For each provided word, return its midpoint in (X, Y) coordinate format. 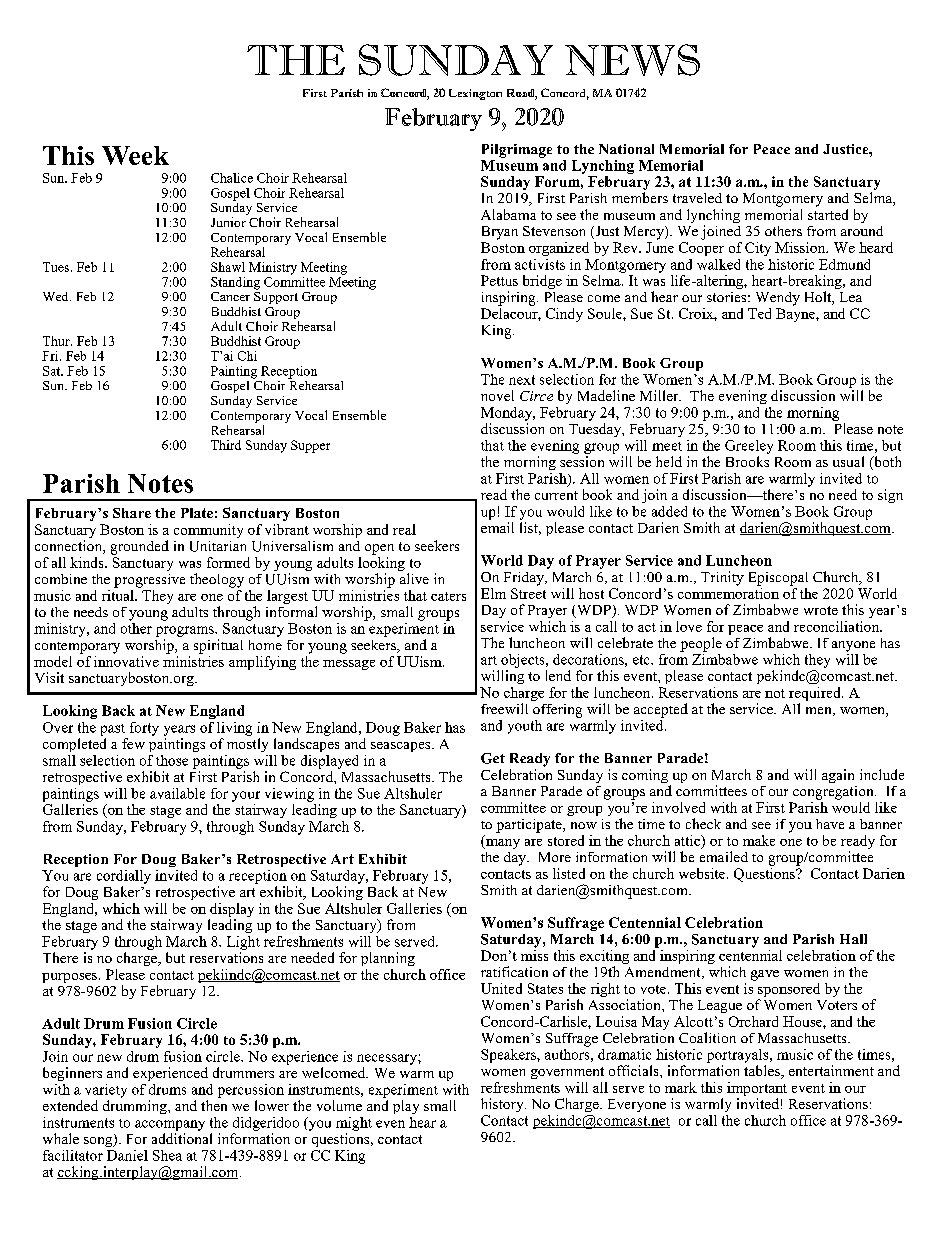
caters (448, 596)
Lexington (475, 94)
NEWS (632, 60)
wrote (821, 610)
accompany (170, 1125)
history (503, 1105)
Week (135, 155)
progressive (149, 581)
